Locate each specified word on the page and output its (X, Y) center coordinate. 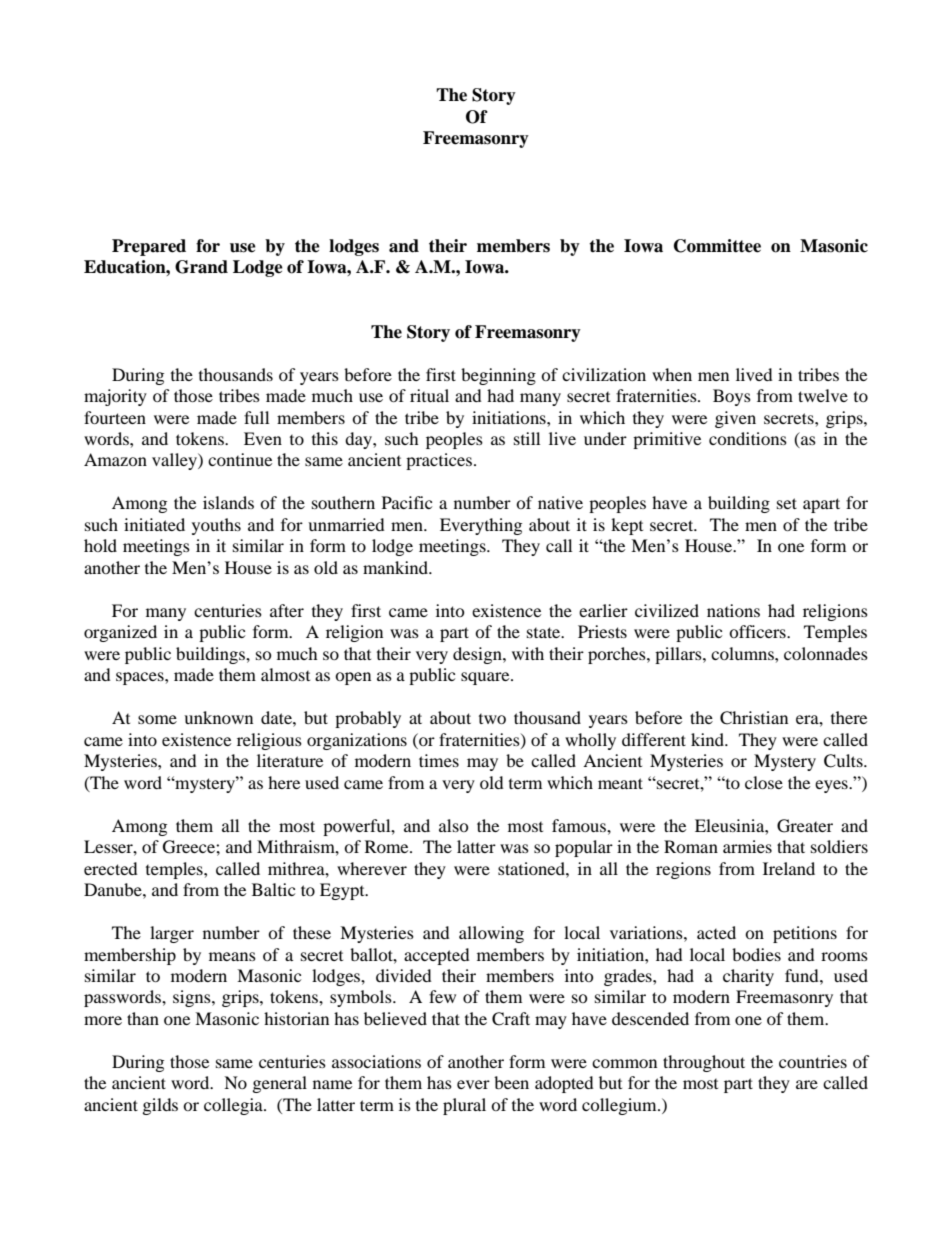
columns (743, 653)
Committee (717, 246)
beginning (498, 376)
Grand (201, 267)
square (486, 678)
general (280, 1084)
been (511, 1082)
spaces (141, 678)
